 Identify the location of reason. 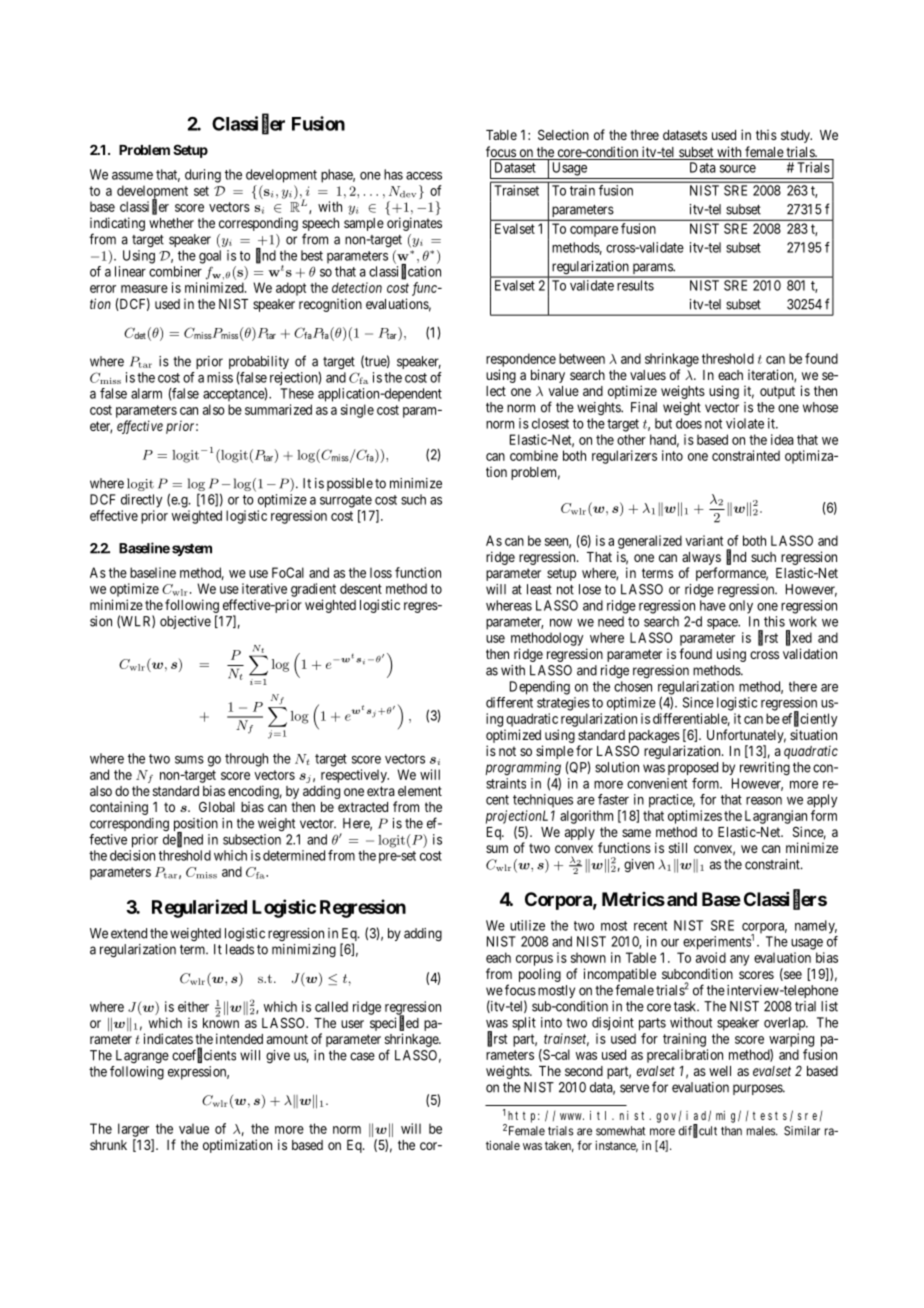
(764, 801).
